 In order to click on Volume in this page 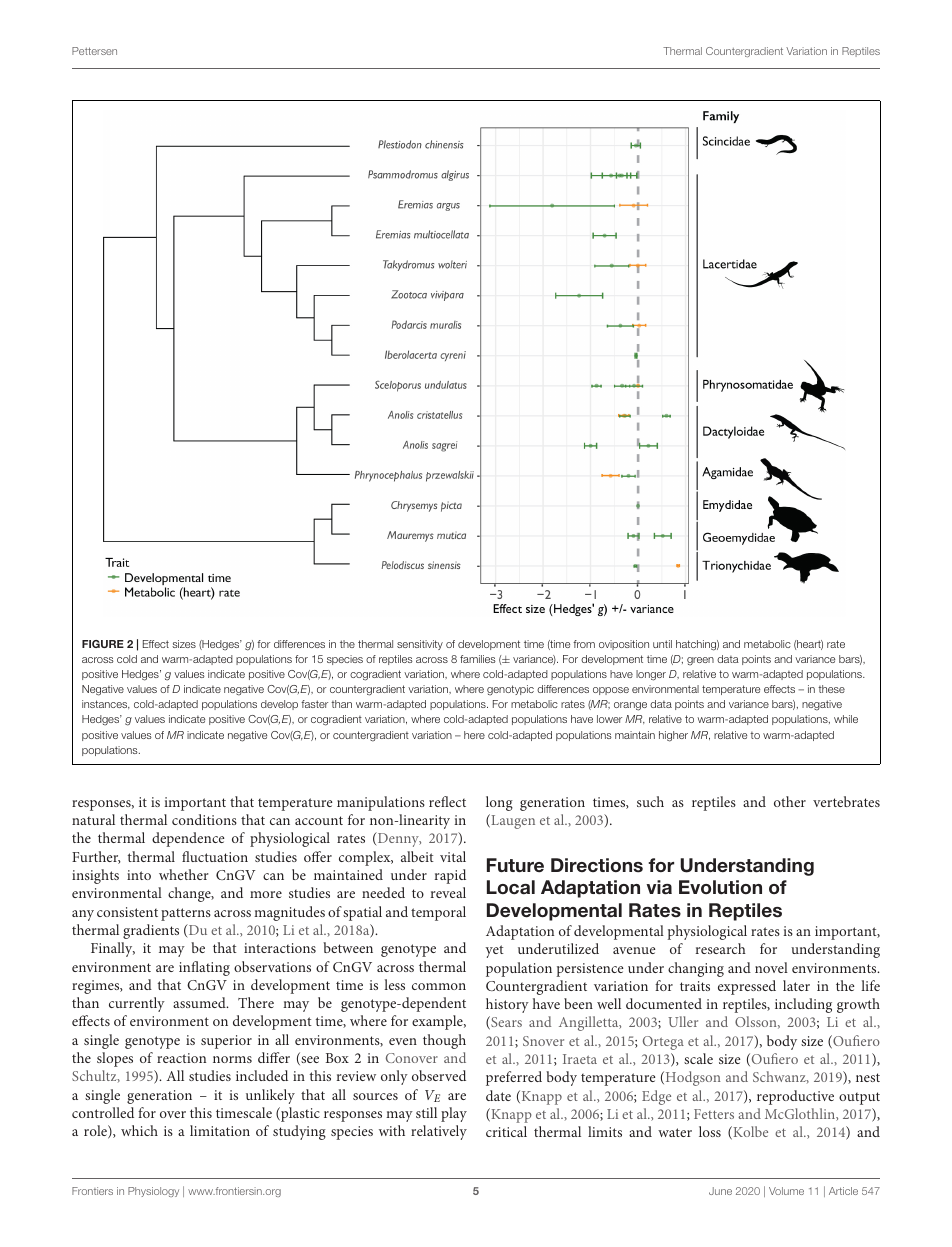, I will do `click(786, 1191)`.
